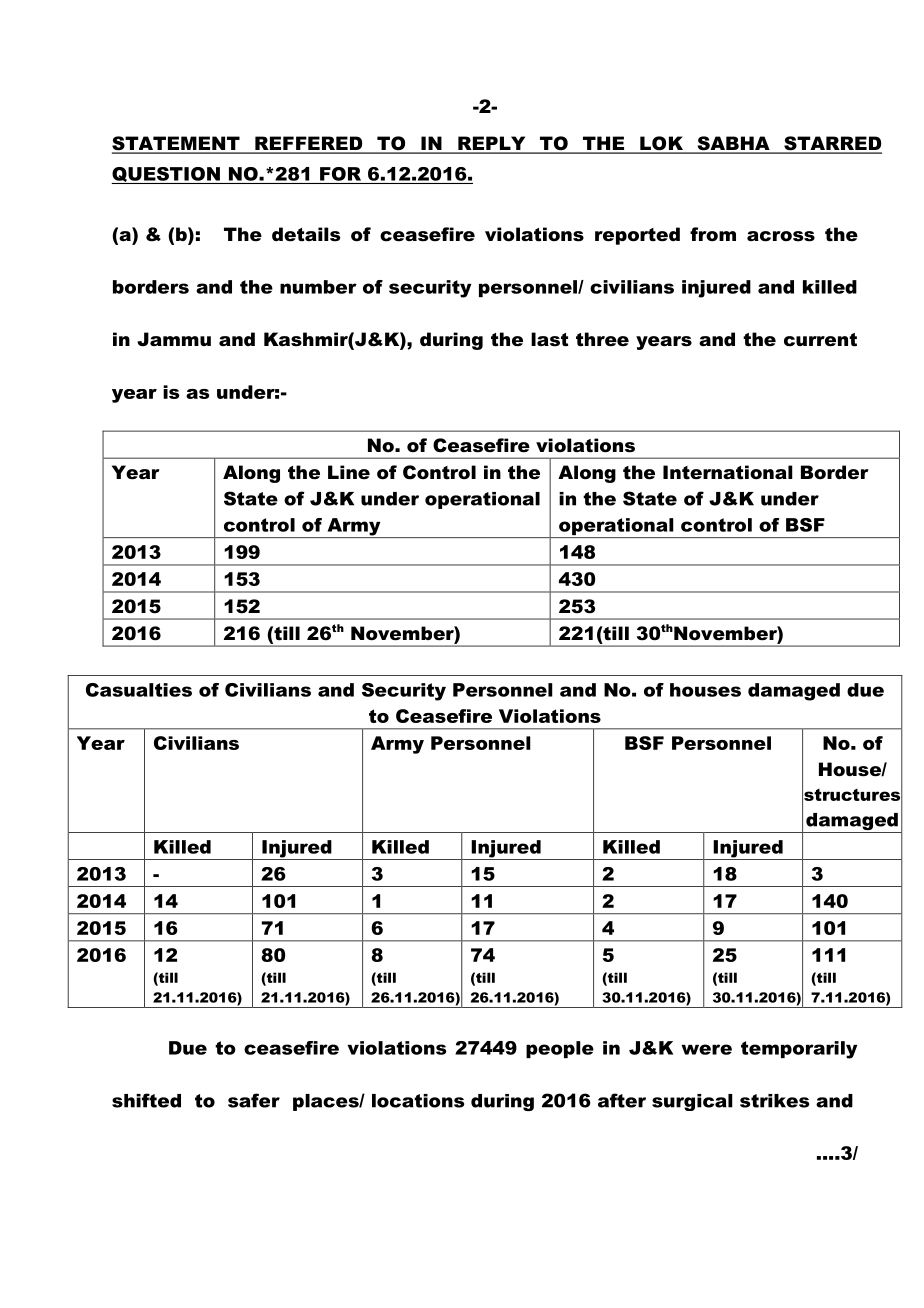  I want to click on QUESTION, so click(166, 175).
